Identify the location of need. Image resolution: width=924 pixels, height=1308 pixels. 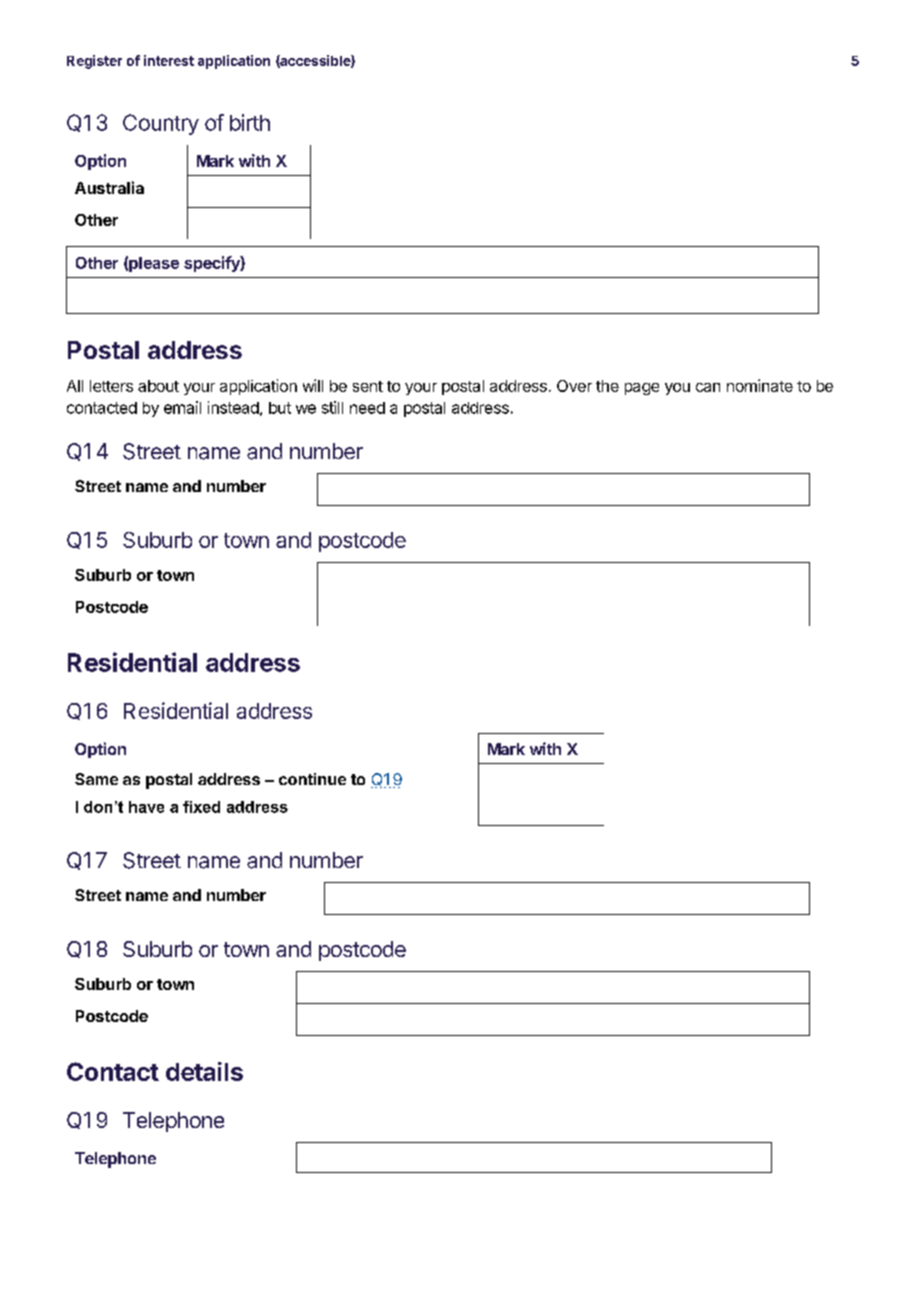
(367, 408).
